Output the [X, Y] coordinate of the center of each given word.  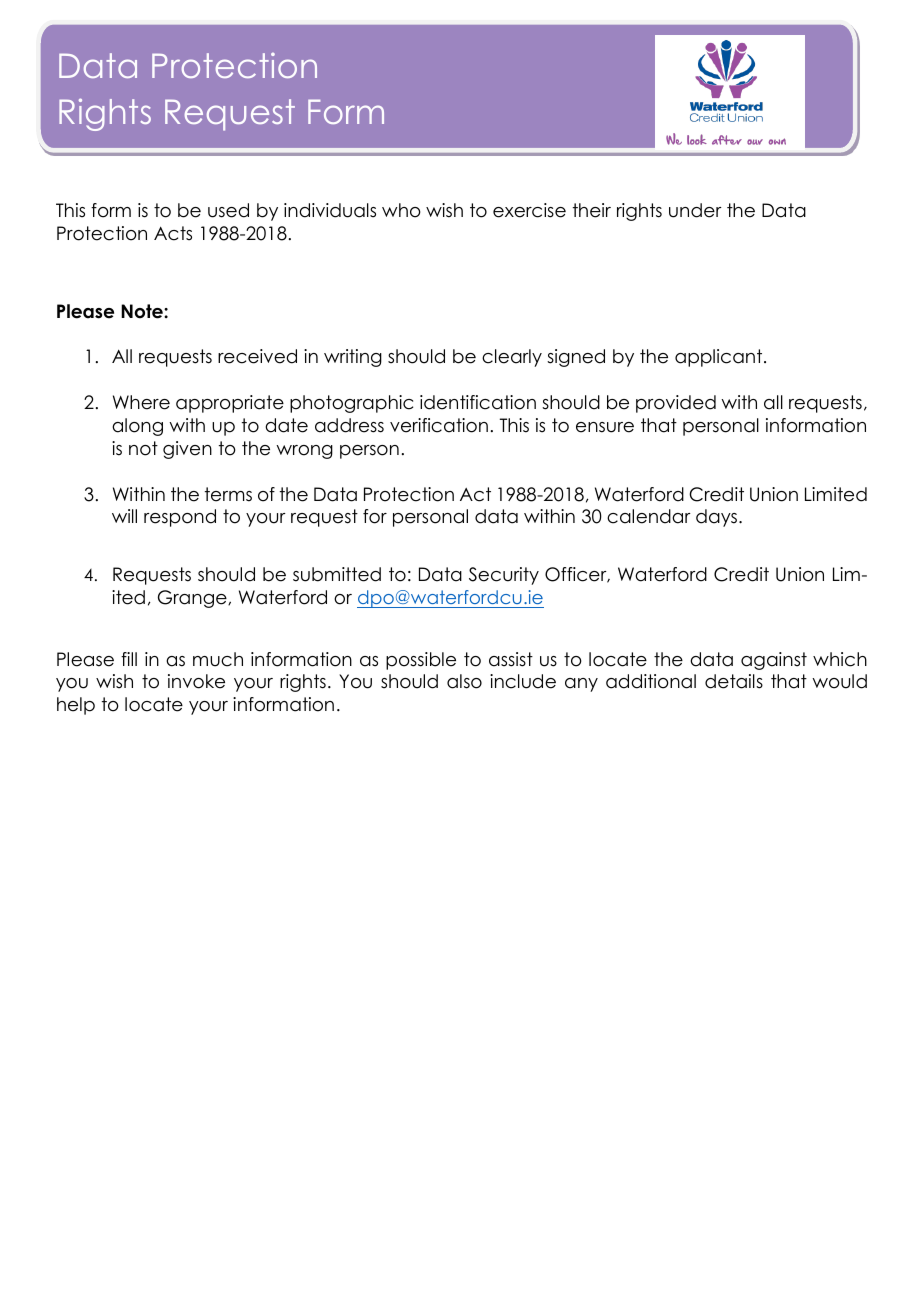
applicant [720, 358]
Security [504, 576]
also [464, 681]
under [695, 210]
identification [478, 402]
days [718, 518]
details [734, 681]
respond [180, 518]
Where [141, 402]
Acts [173, 233]
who [401, 210]
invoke [196, 681]
